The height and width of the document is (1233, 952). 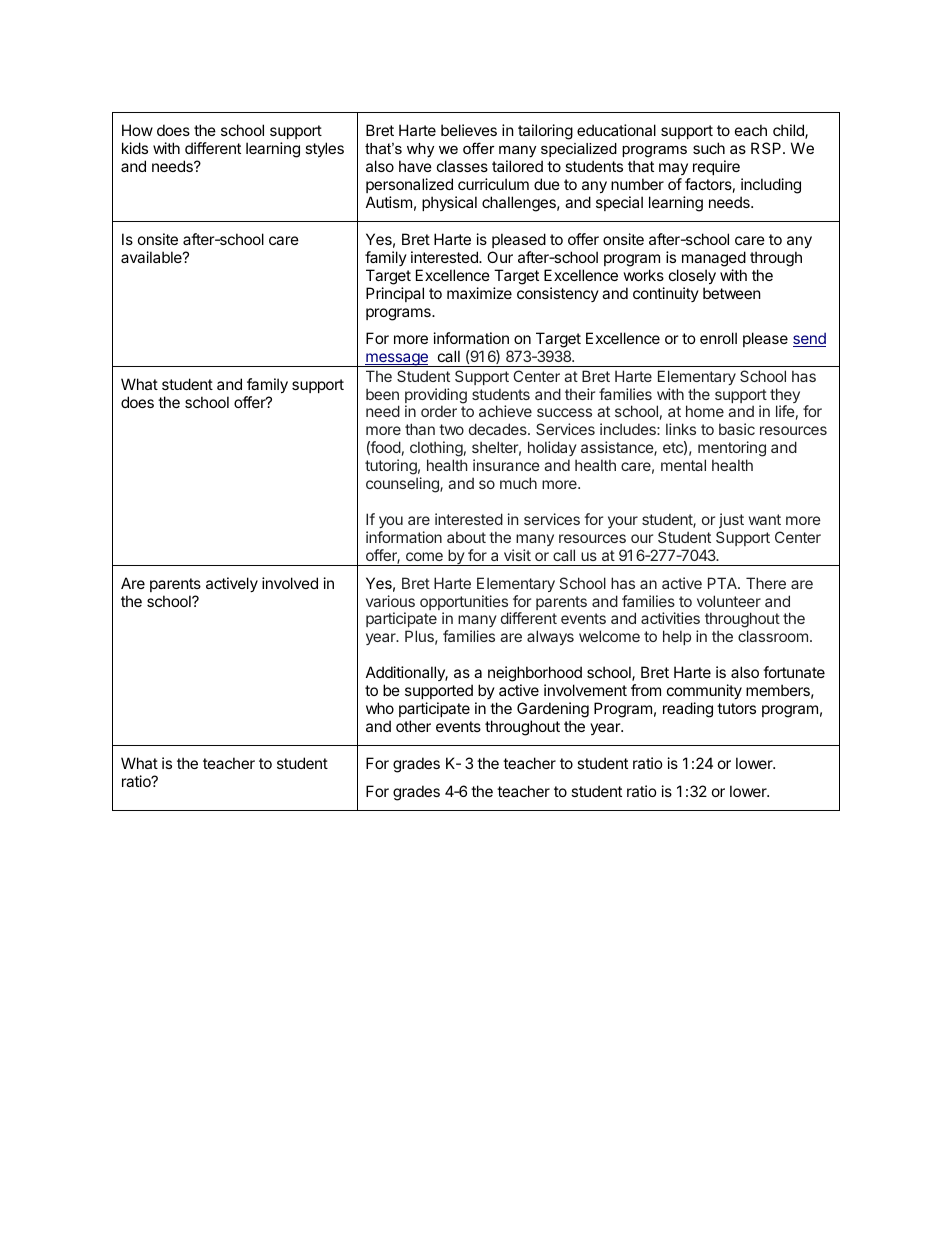 I want to click on kids, so click(x=135, y=148).
